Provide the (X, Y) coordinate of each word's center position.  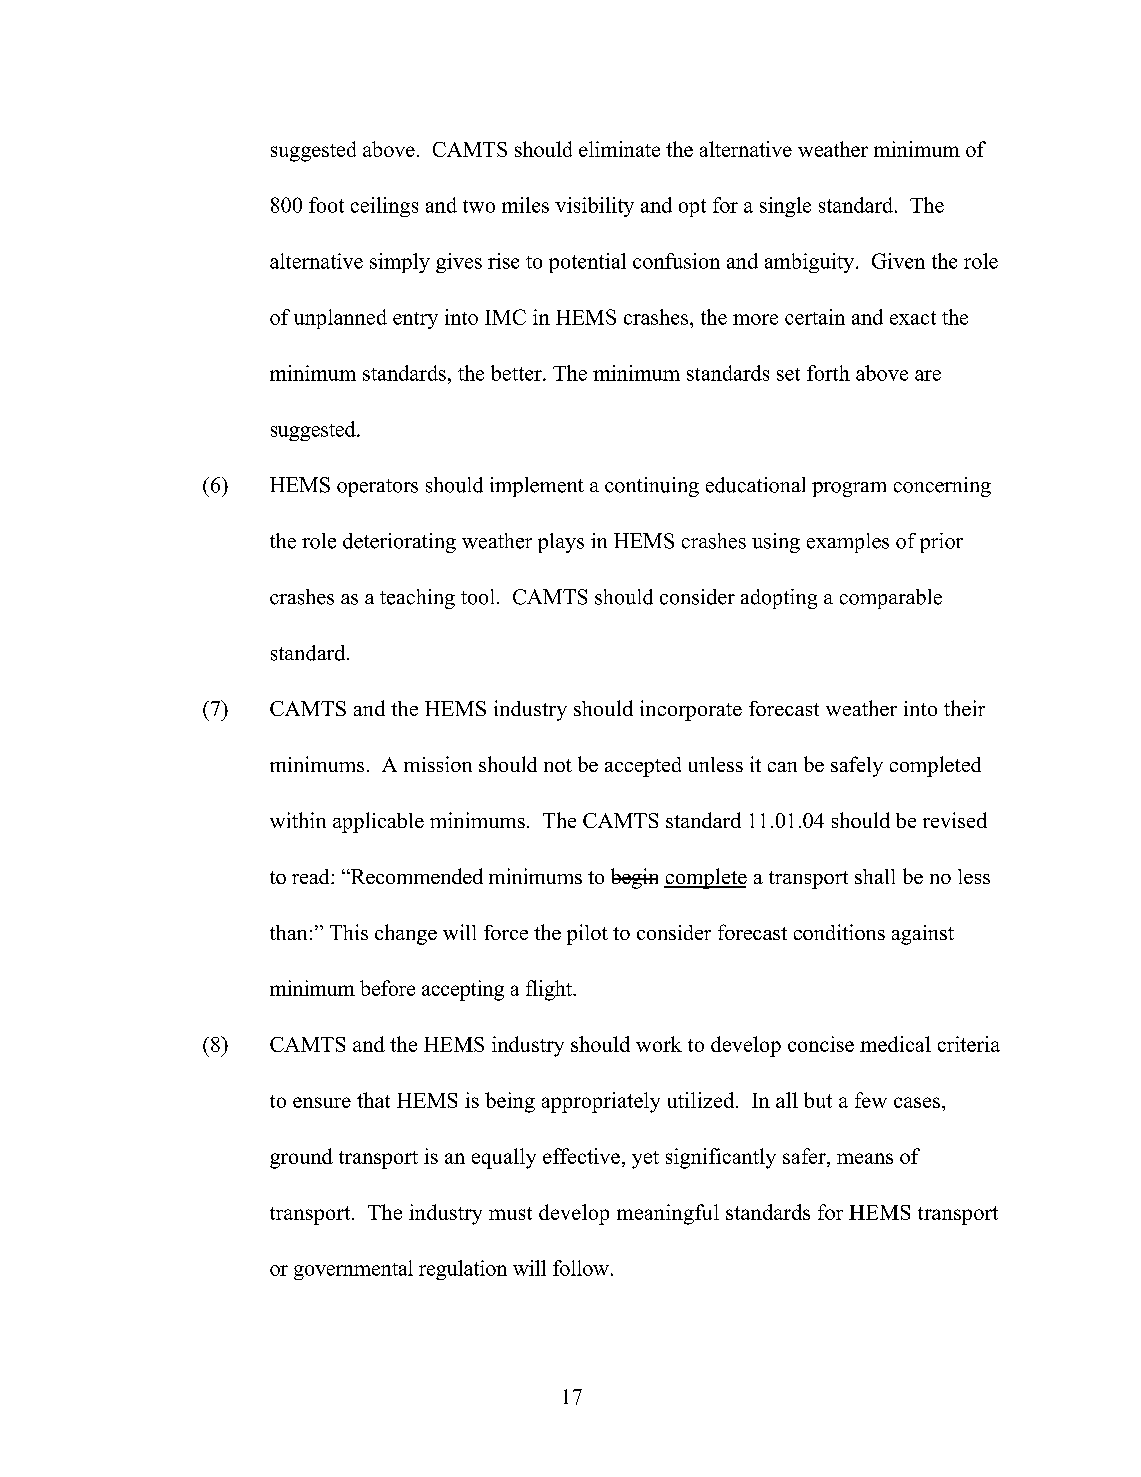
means (865, 1158)
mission (438, 764)
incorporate (691, 710)
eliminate (619, 149)
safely (857, 766)
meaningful (668, 1214)
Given (898, 261)
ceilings (384, 207)
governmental (353, 1270)
